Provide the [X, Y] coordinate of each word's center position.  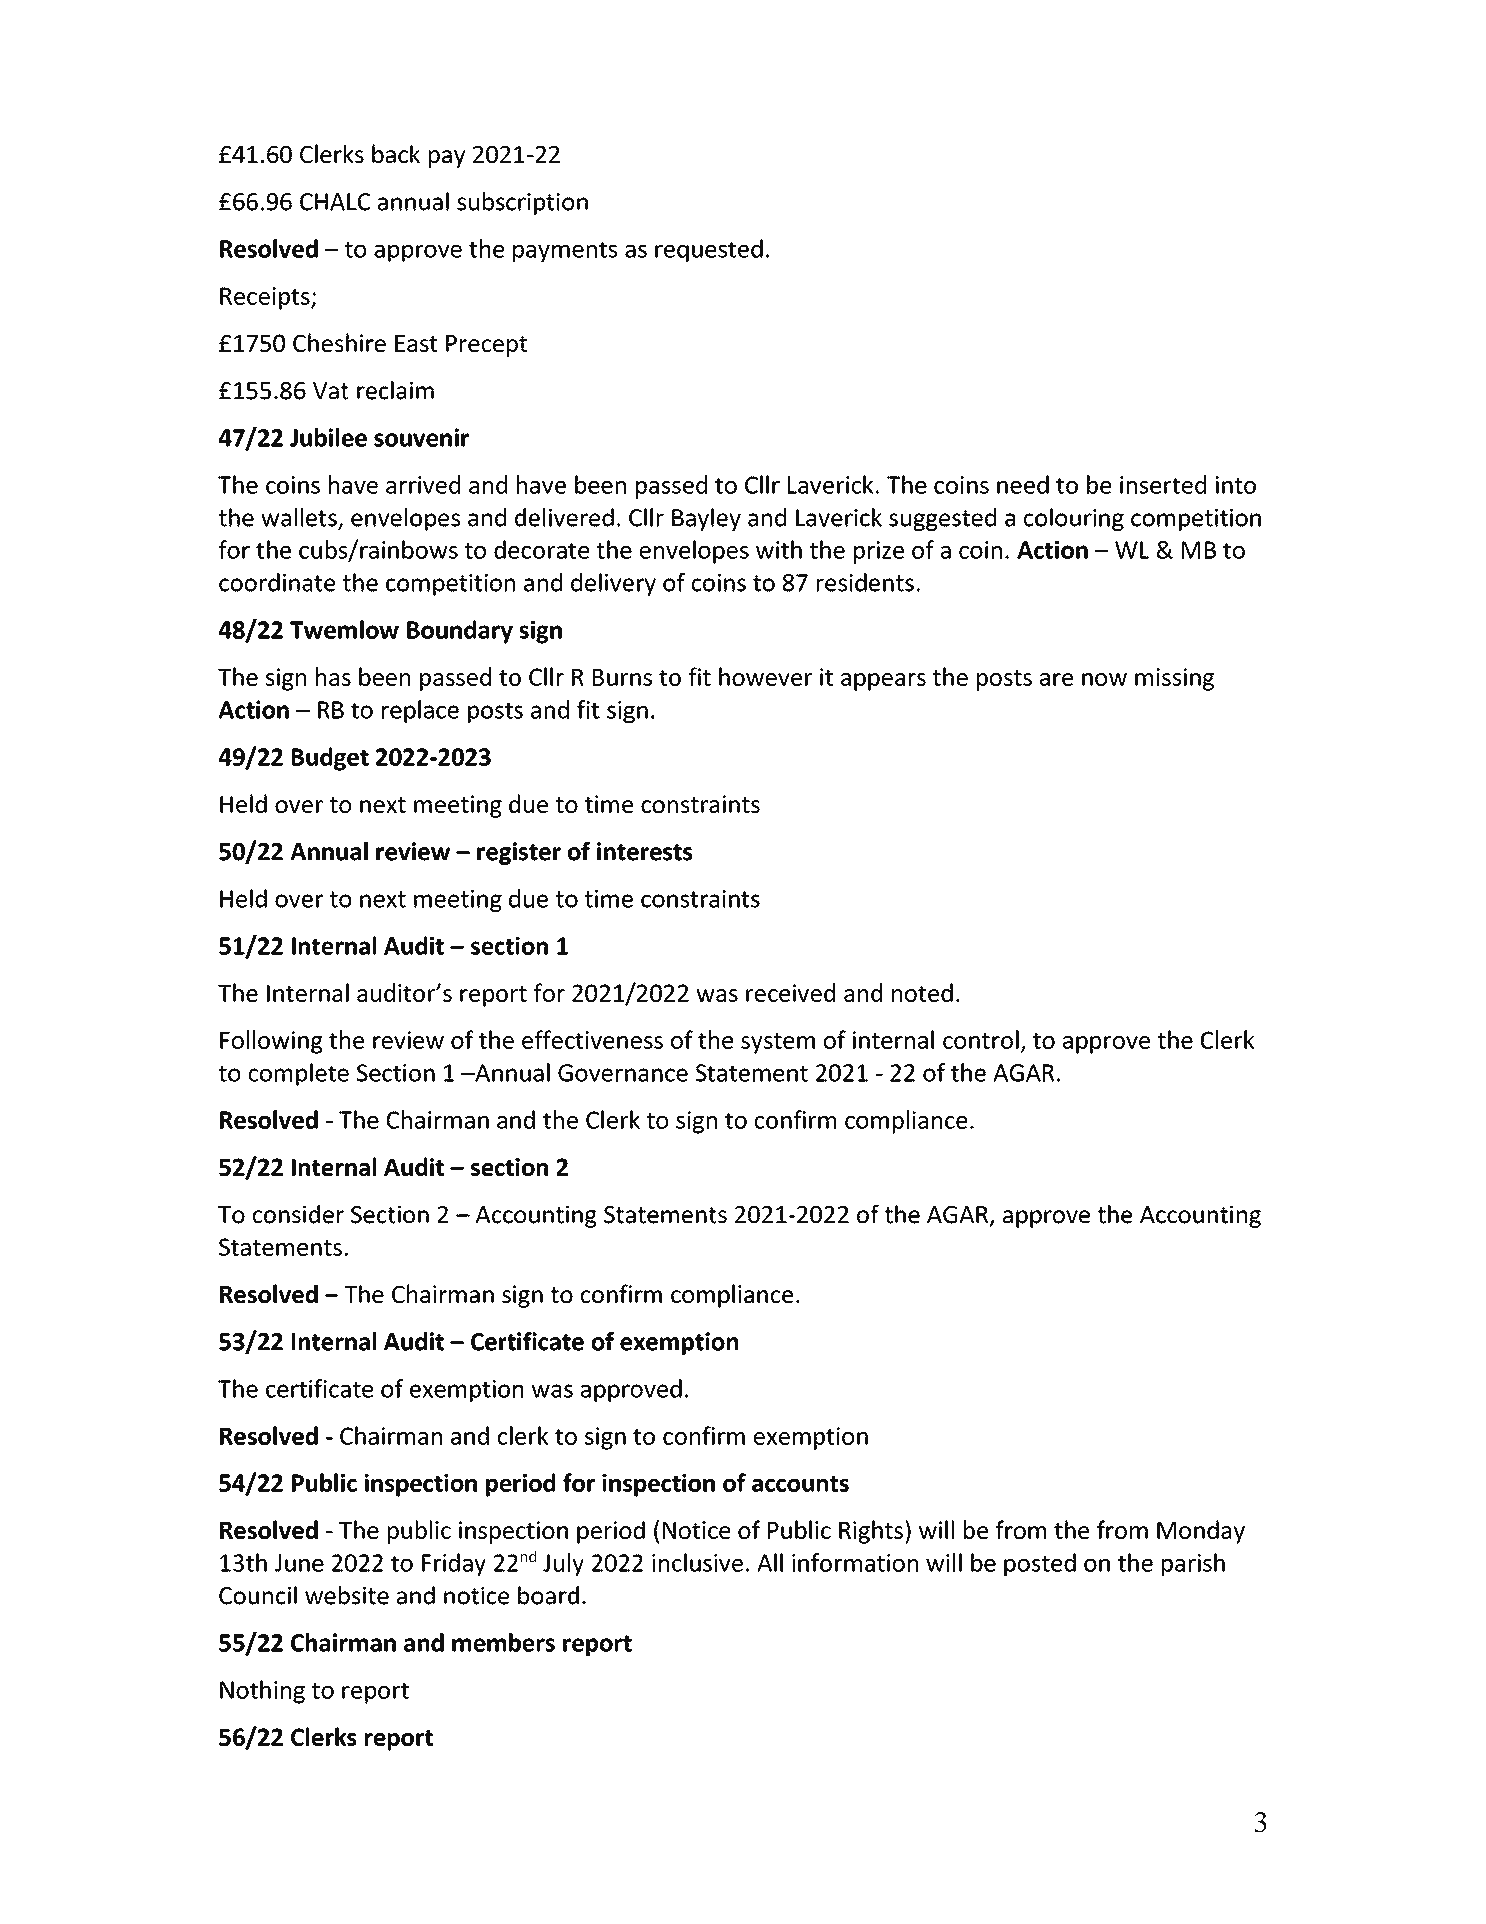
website [347, 1595]
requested [709, 250]
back [396, 153]
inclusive [697, 1562]
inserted [1163, 484]
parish [1193, 1565]
